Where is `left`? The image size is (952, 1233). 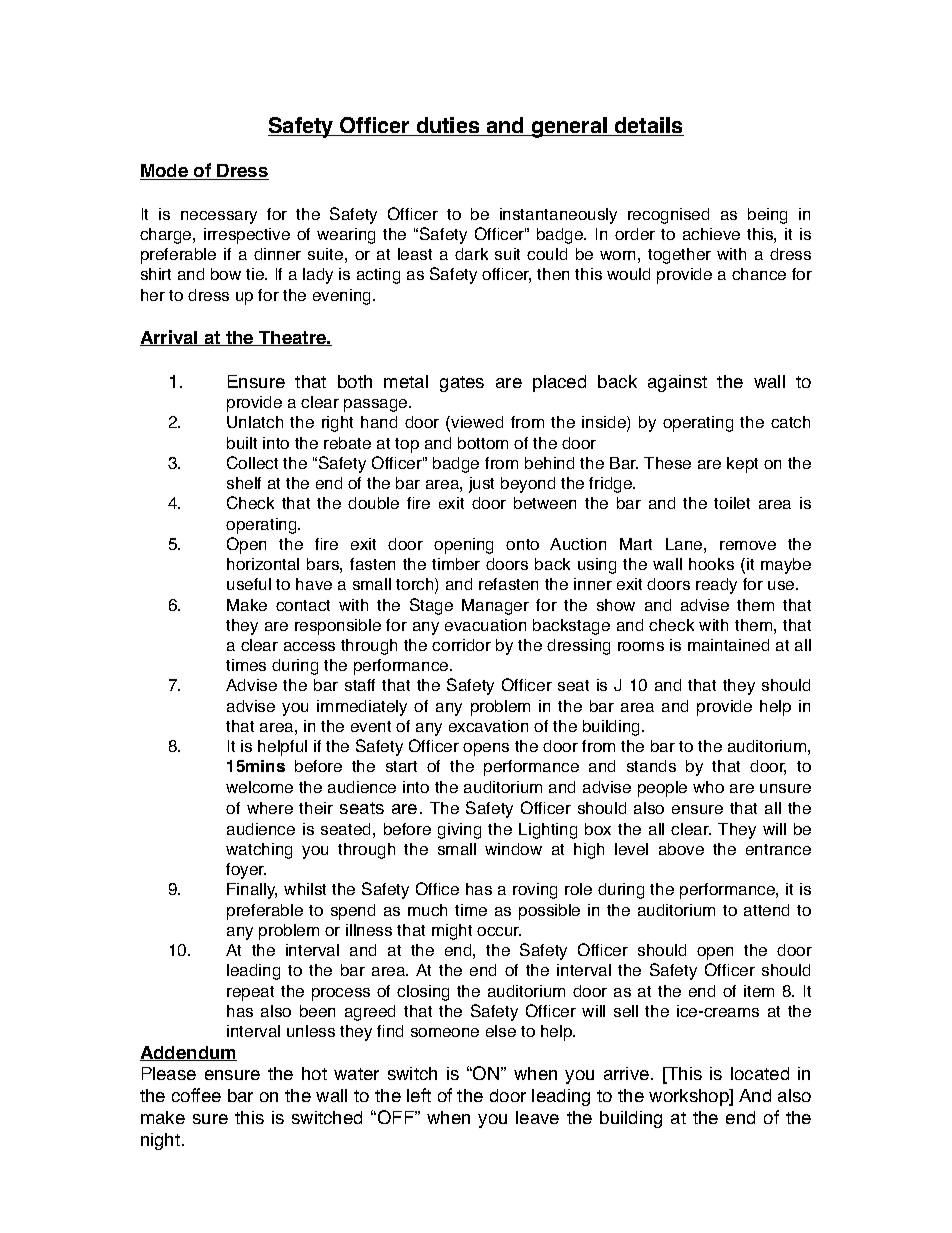 left is located at coordinates (419, 1095).
